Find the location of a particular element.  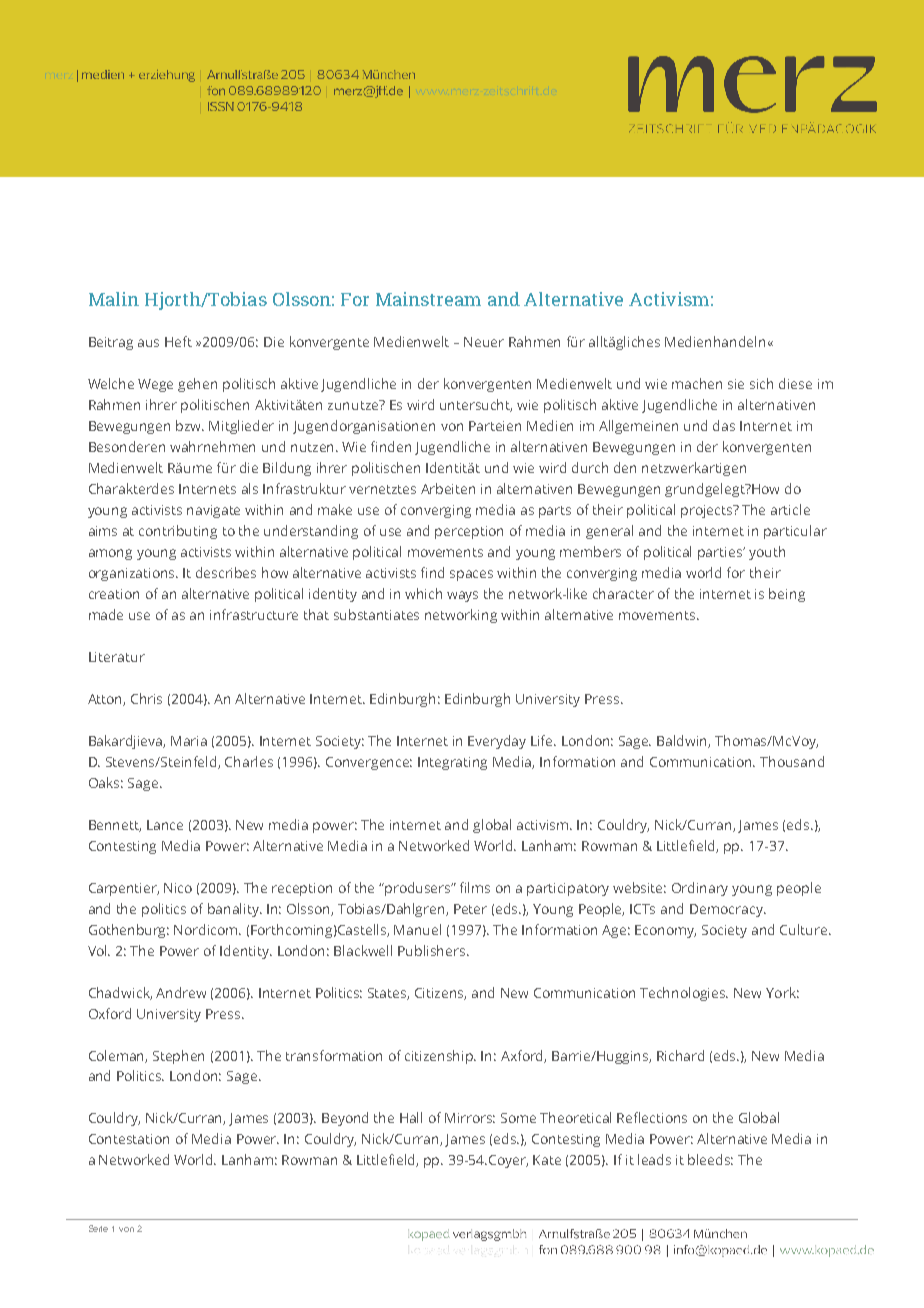

Seite is located at coordinates (98, 1228).
